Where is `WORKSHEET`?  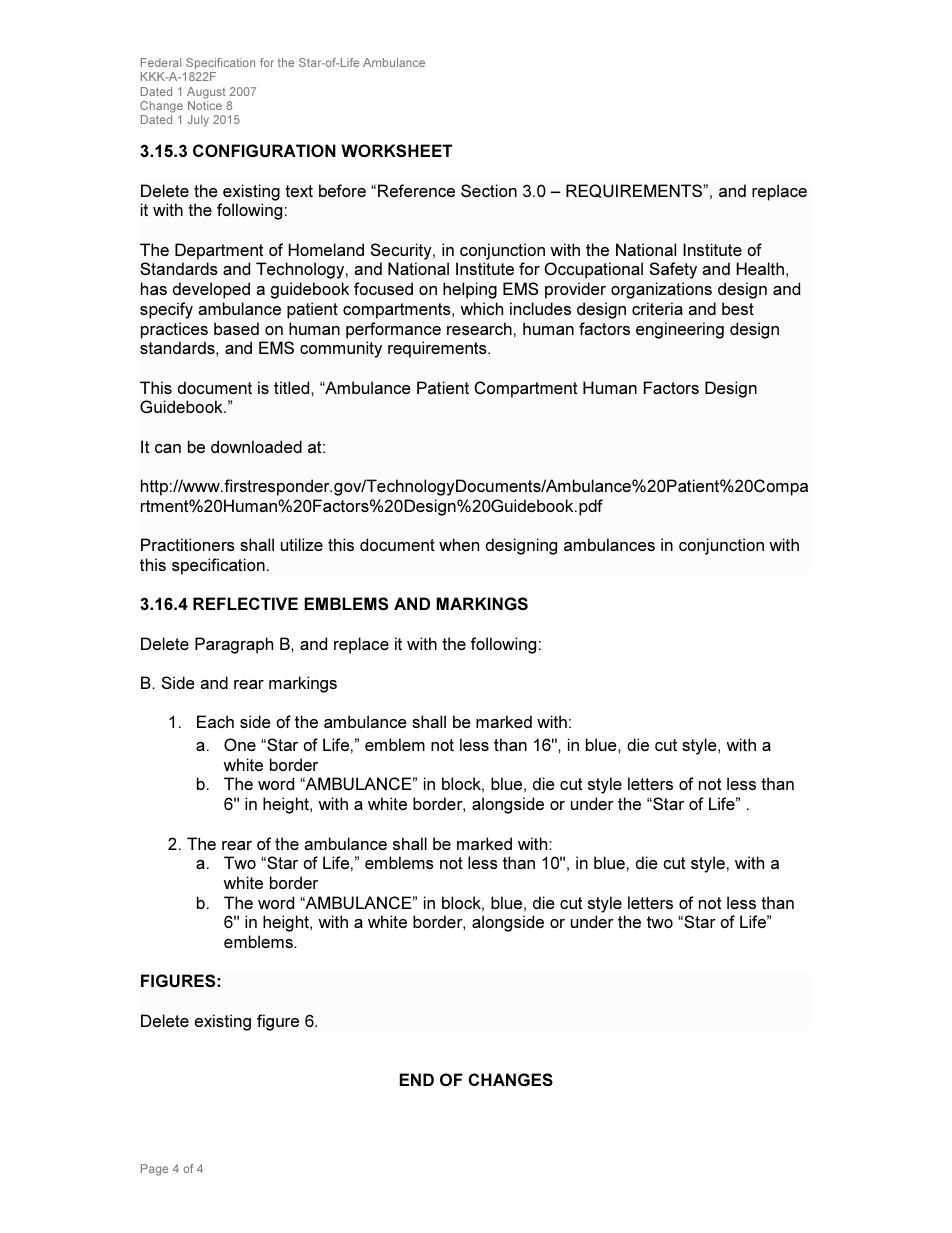 WORKSHEET is located at coordinates (396, 150).
